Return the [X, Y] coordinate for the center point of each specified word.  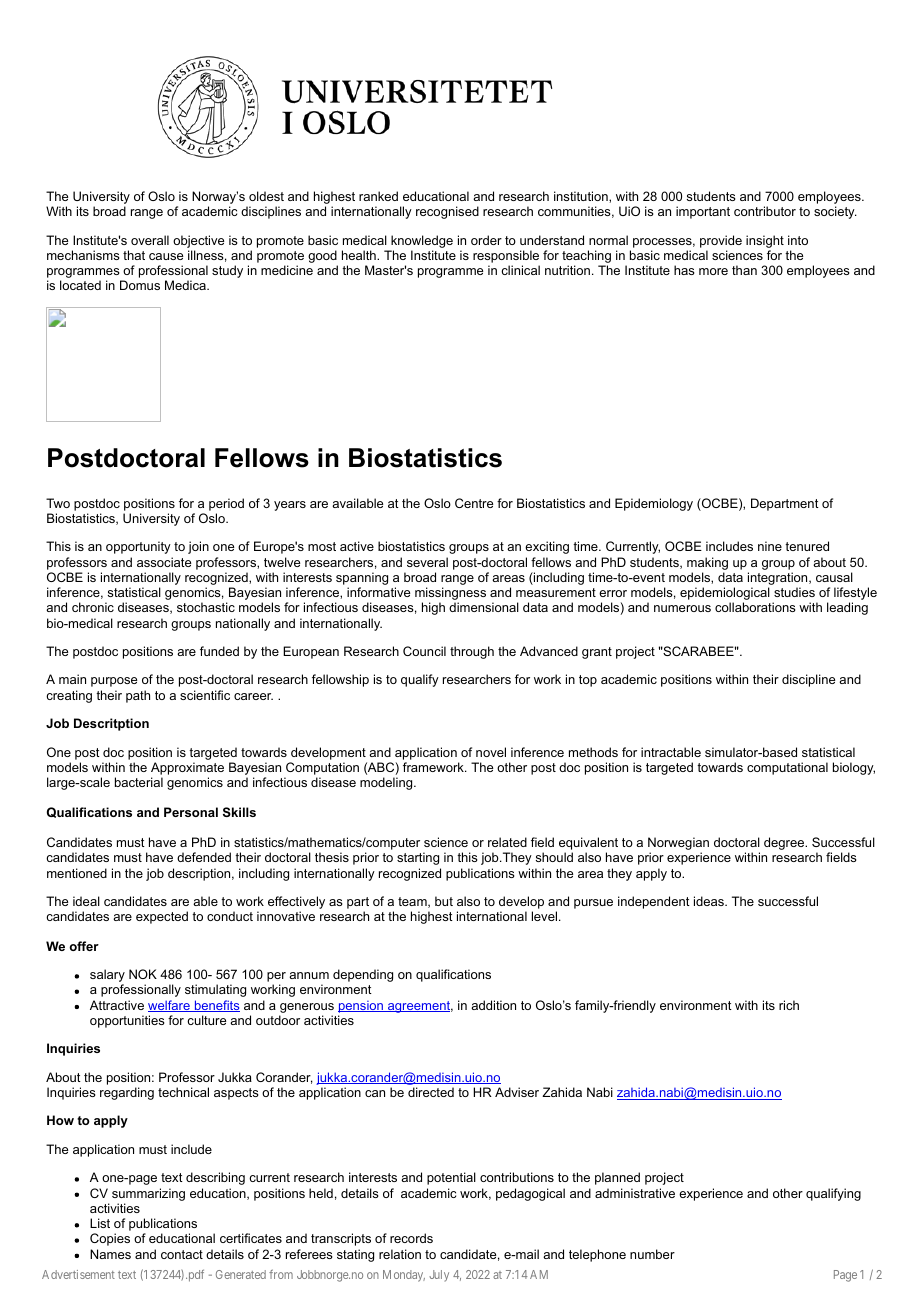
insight [765, 241]
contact [182, 1254]
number [652, 1254]
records [411, 1238]
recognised [447, 212]
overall [150, 240]
